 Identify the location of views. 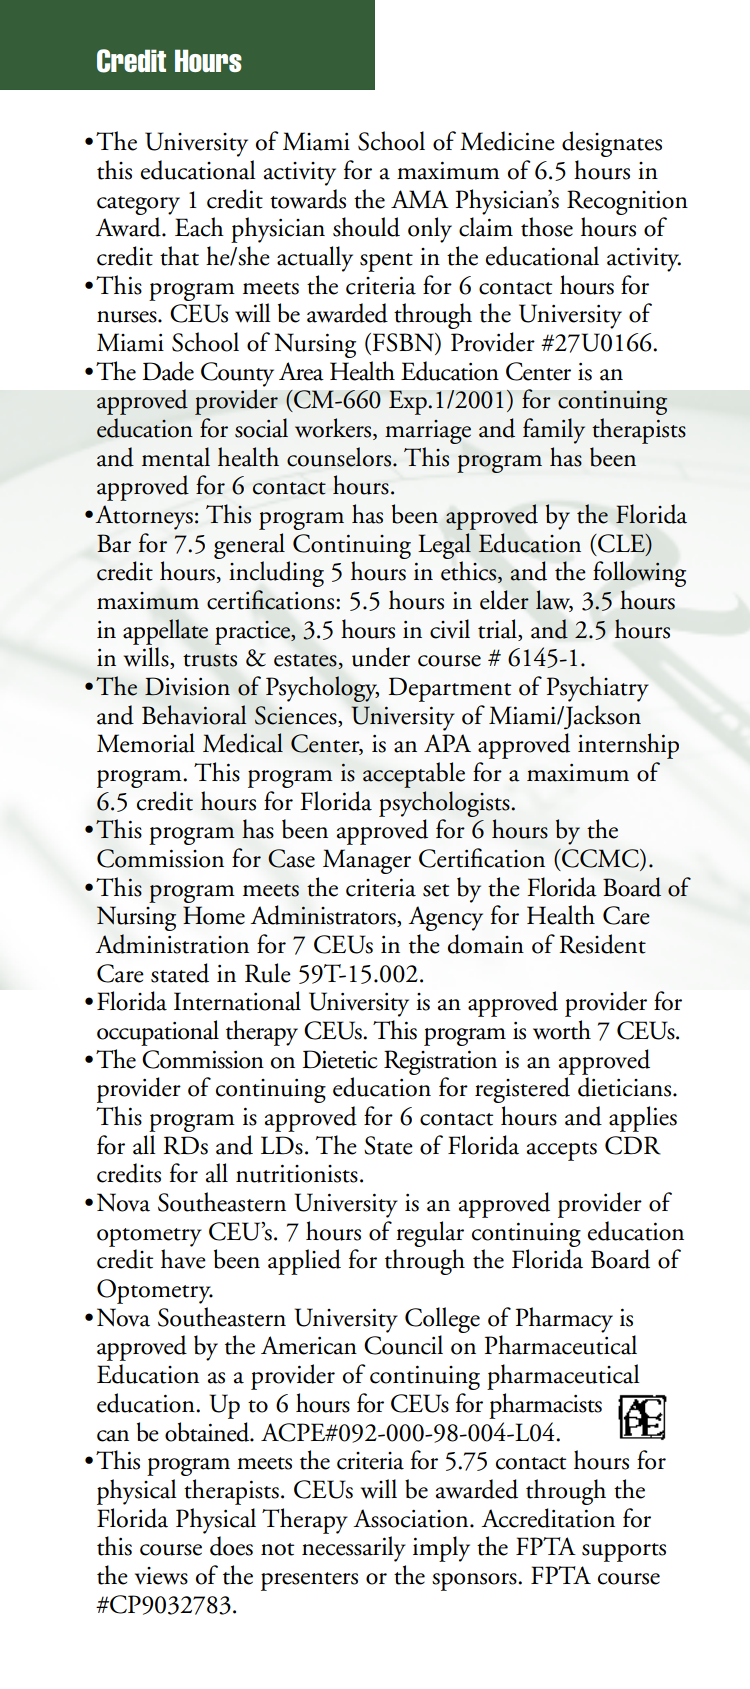
(161, 1576).
